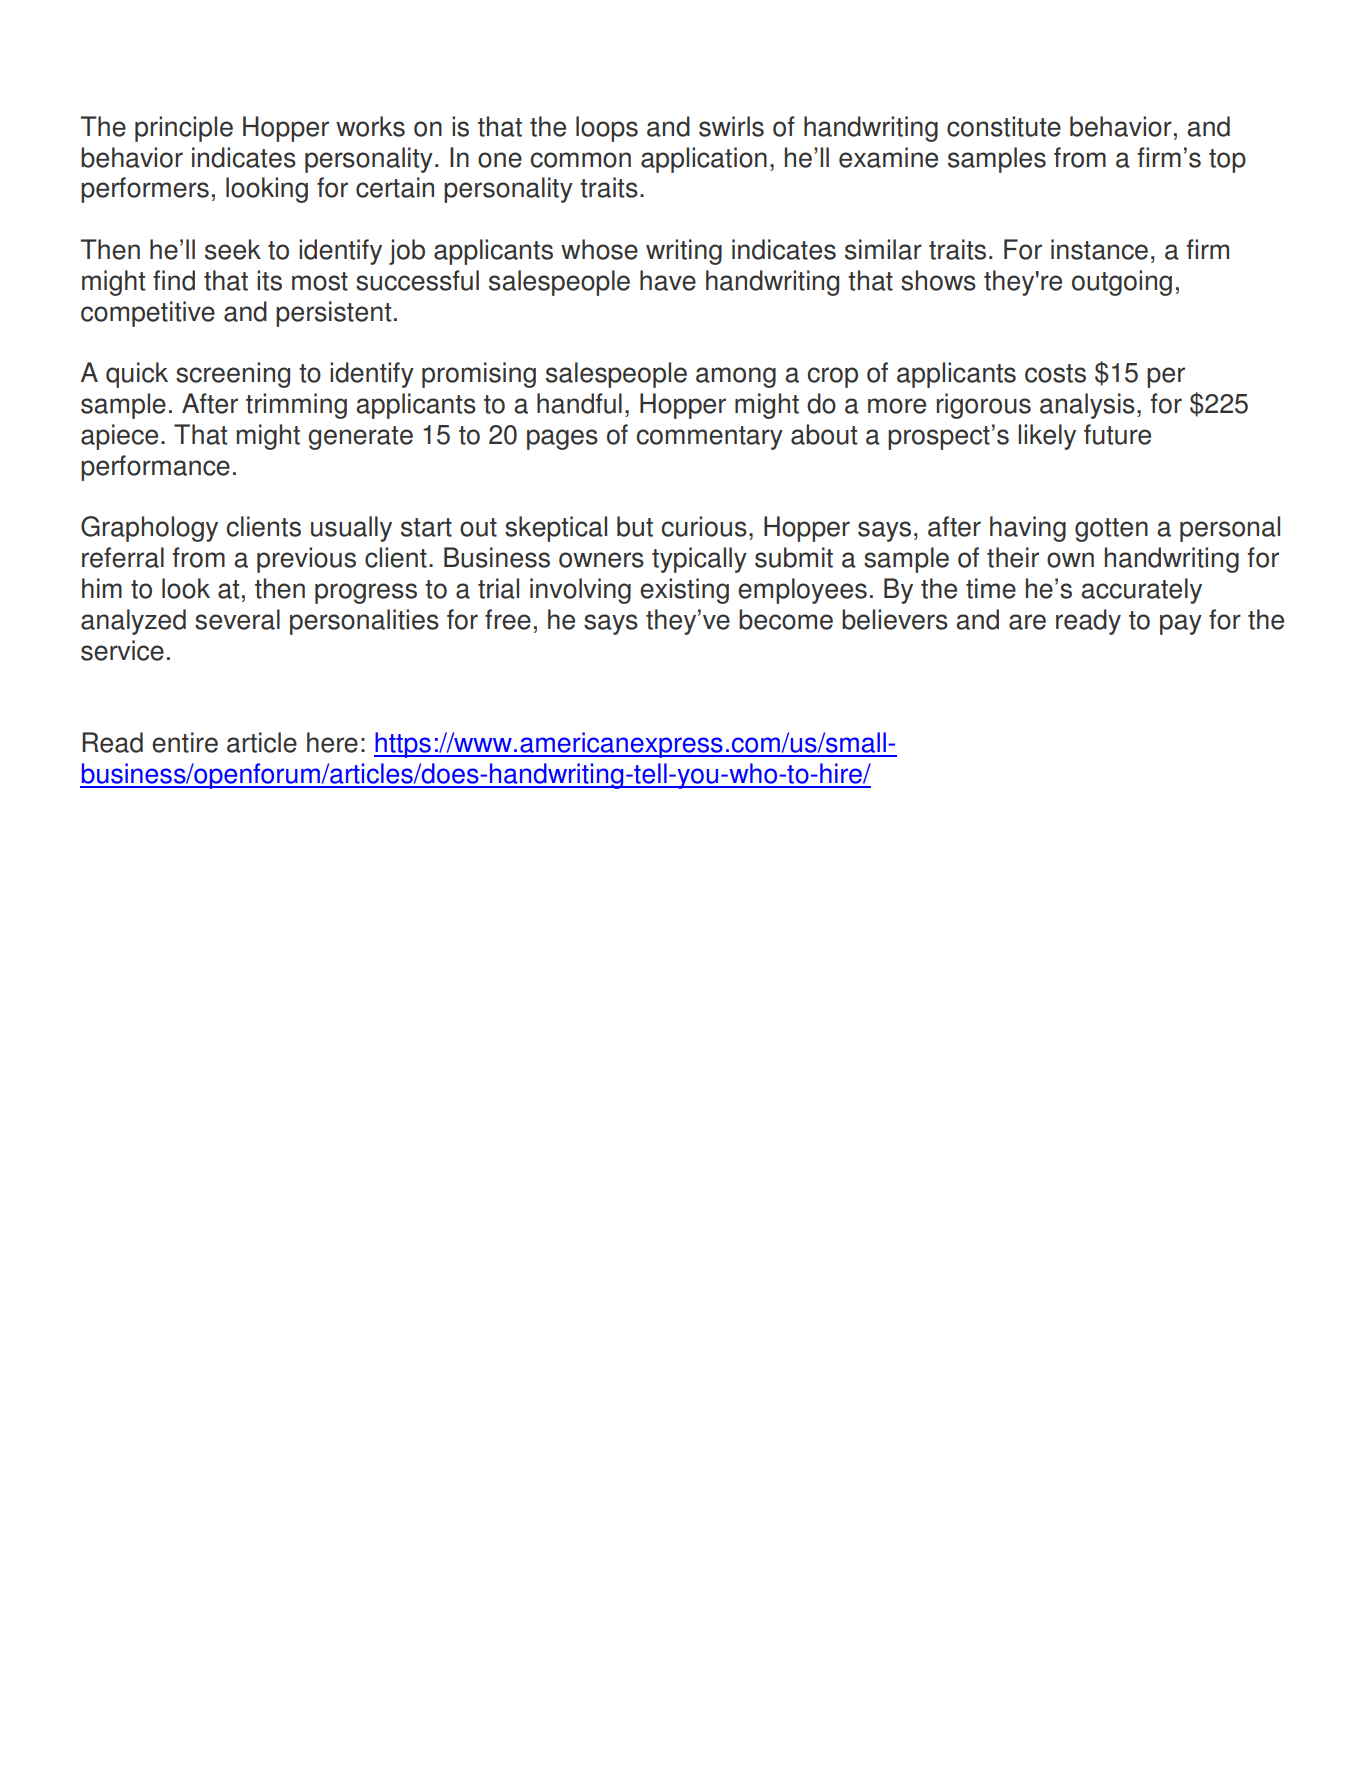  I want to click on application, so click(704, 160).
